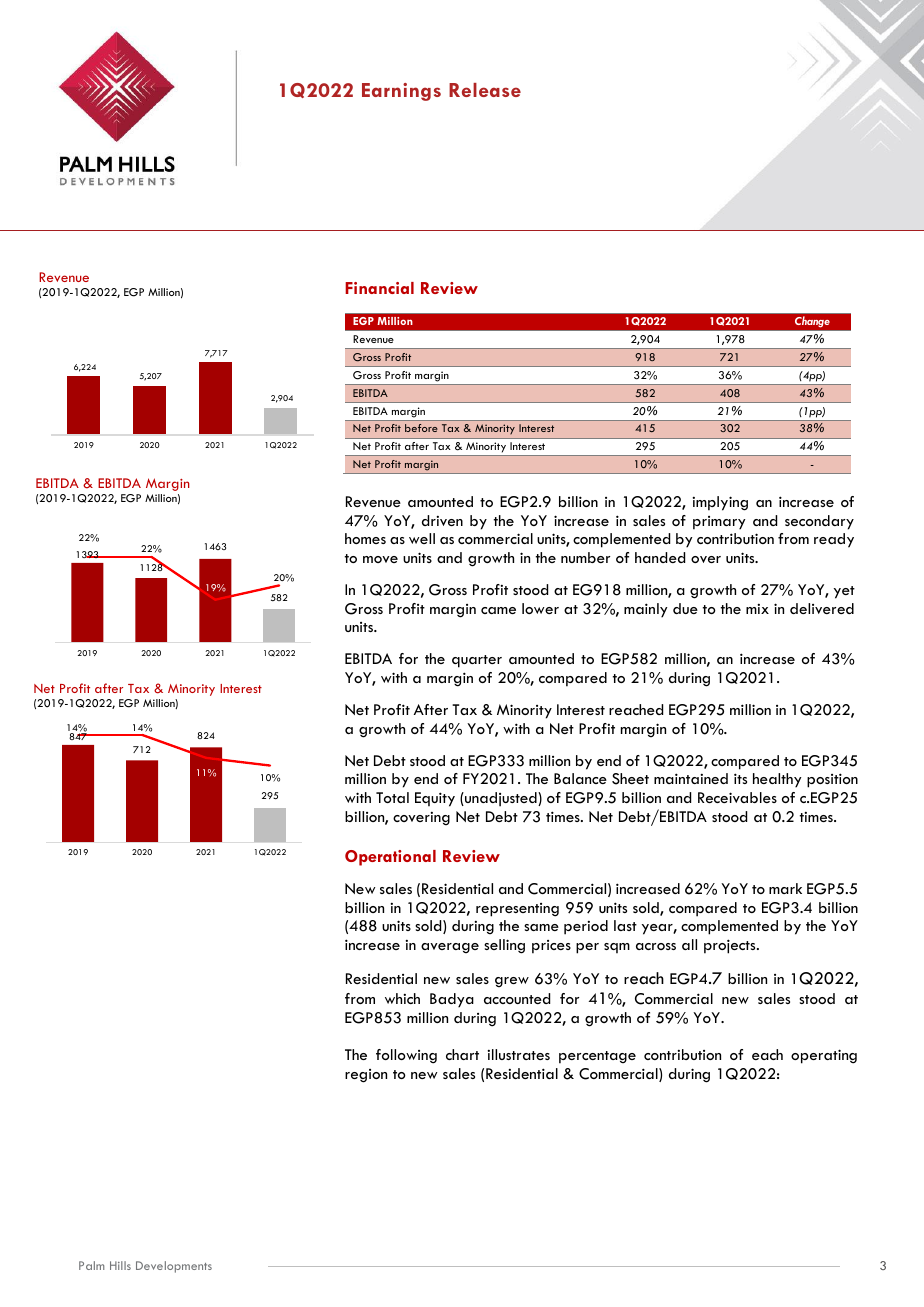 The height and width of the document is (1307, 924). I want to click on average, so click(450, 948).
